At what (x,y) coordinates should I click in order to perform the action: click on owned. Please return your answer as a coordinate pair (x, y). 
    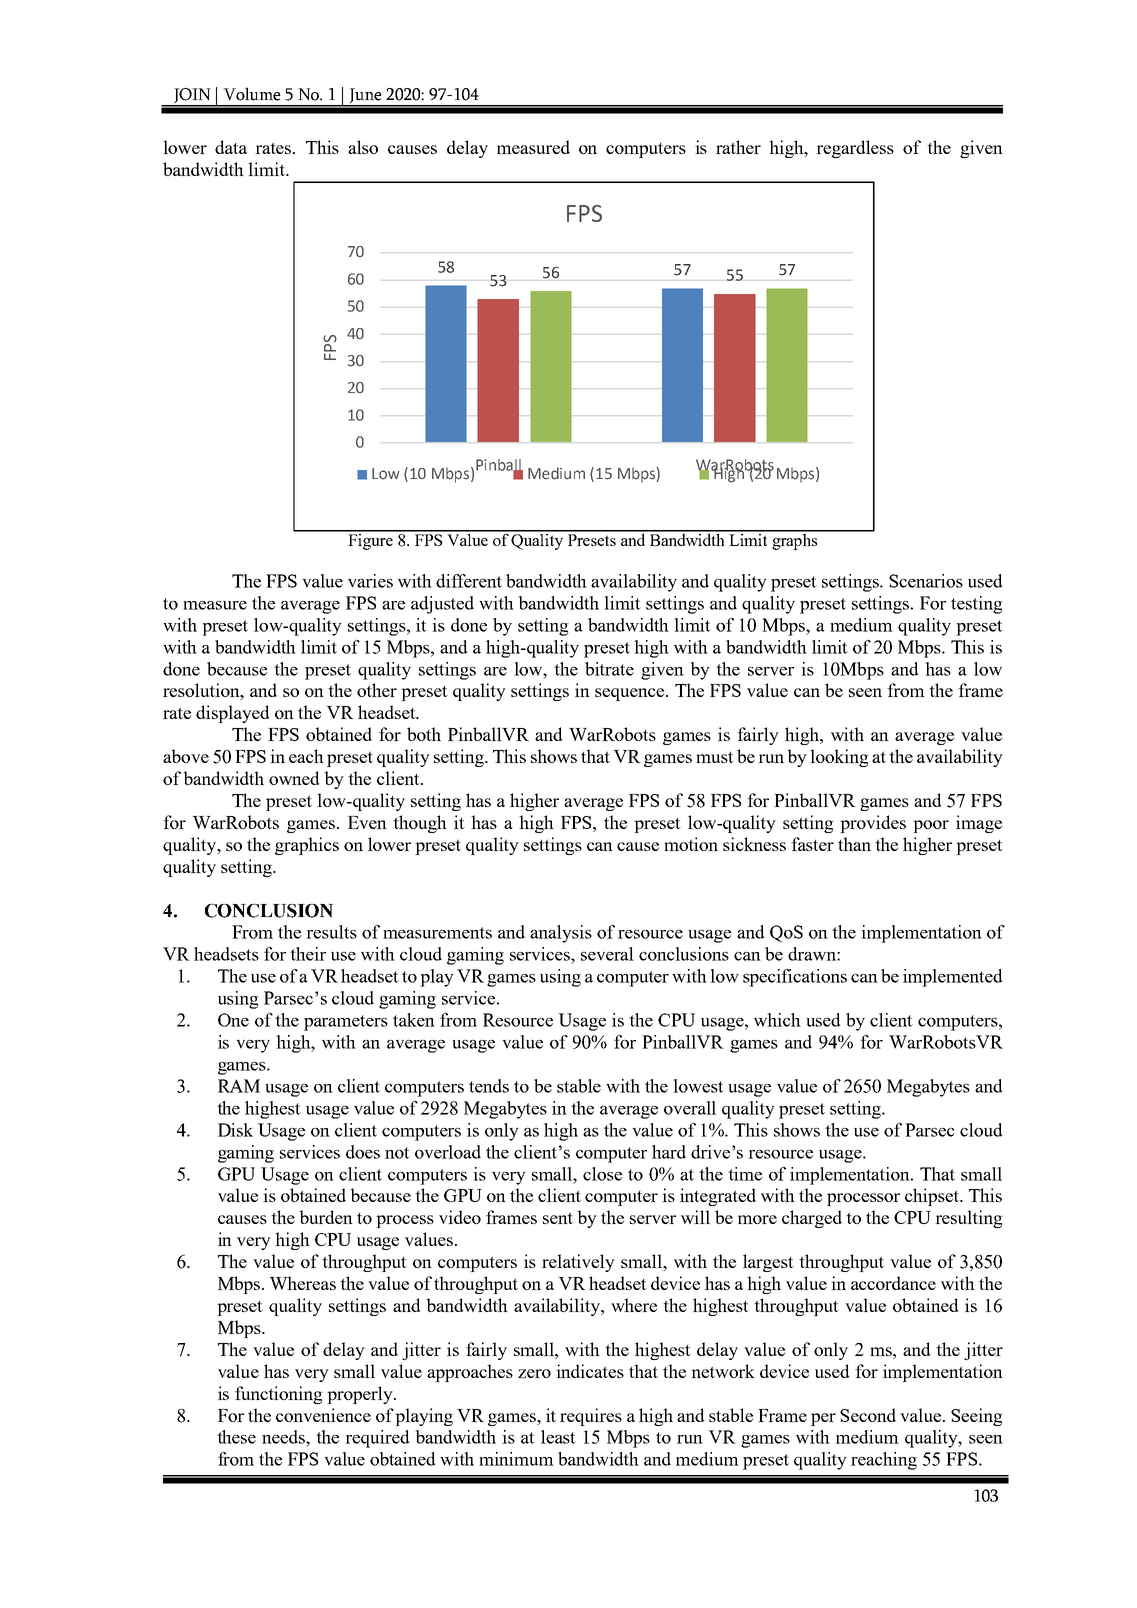
    Looking at the image, I should click on (294, 778).
